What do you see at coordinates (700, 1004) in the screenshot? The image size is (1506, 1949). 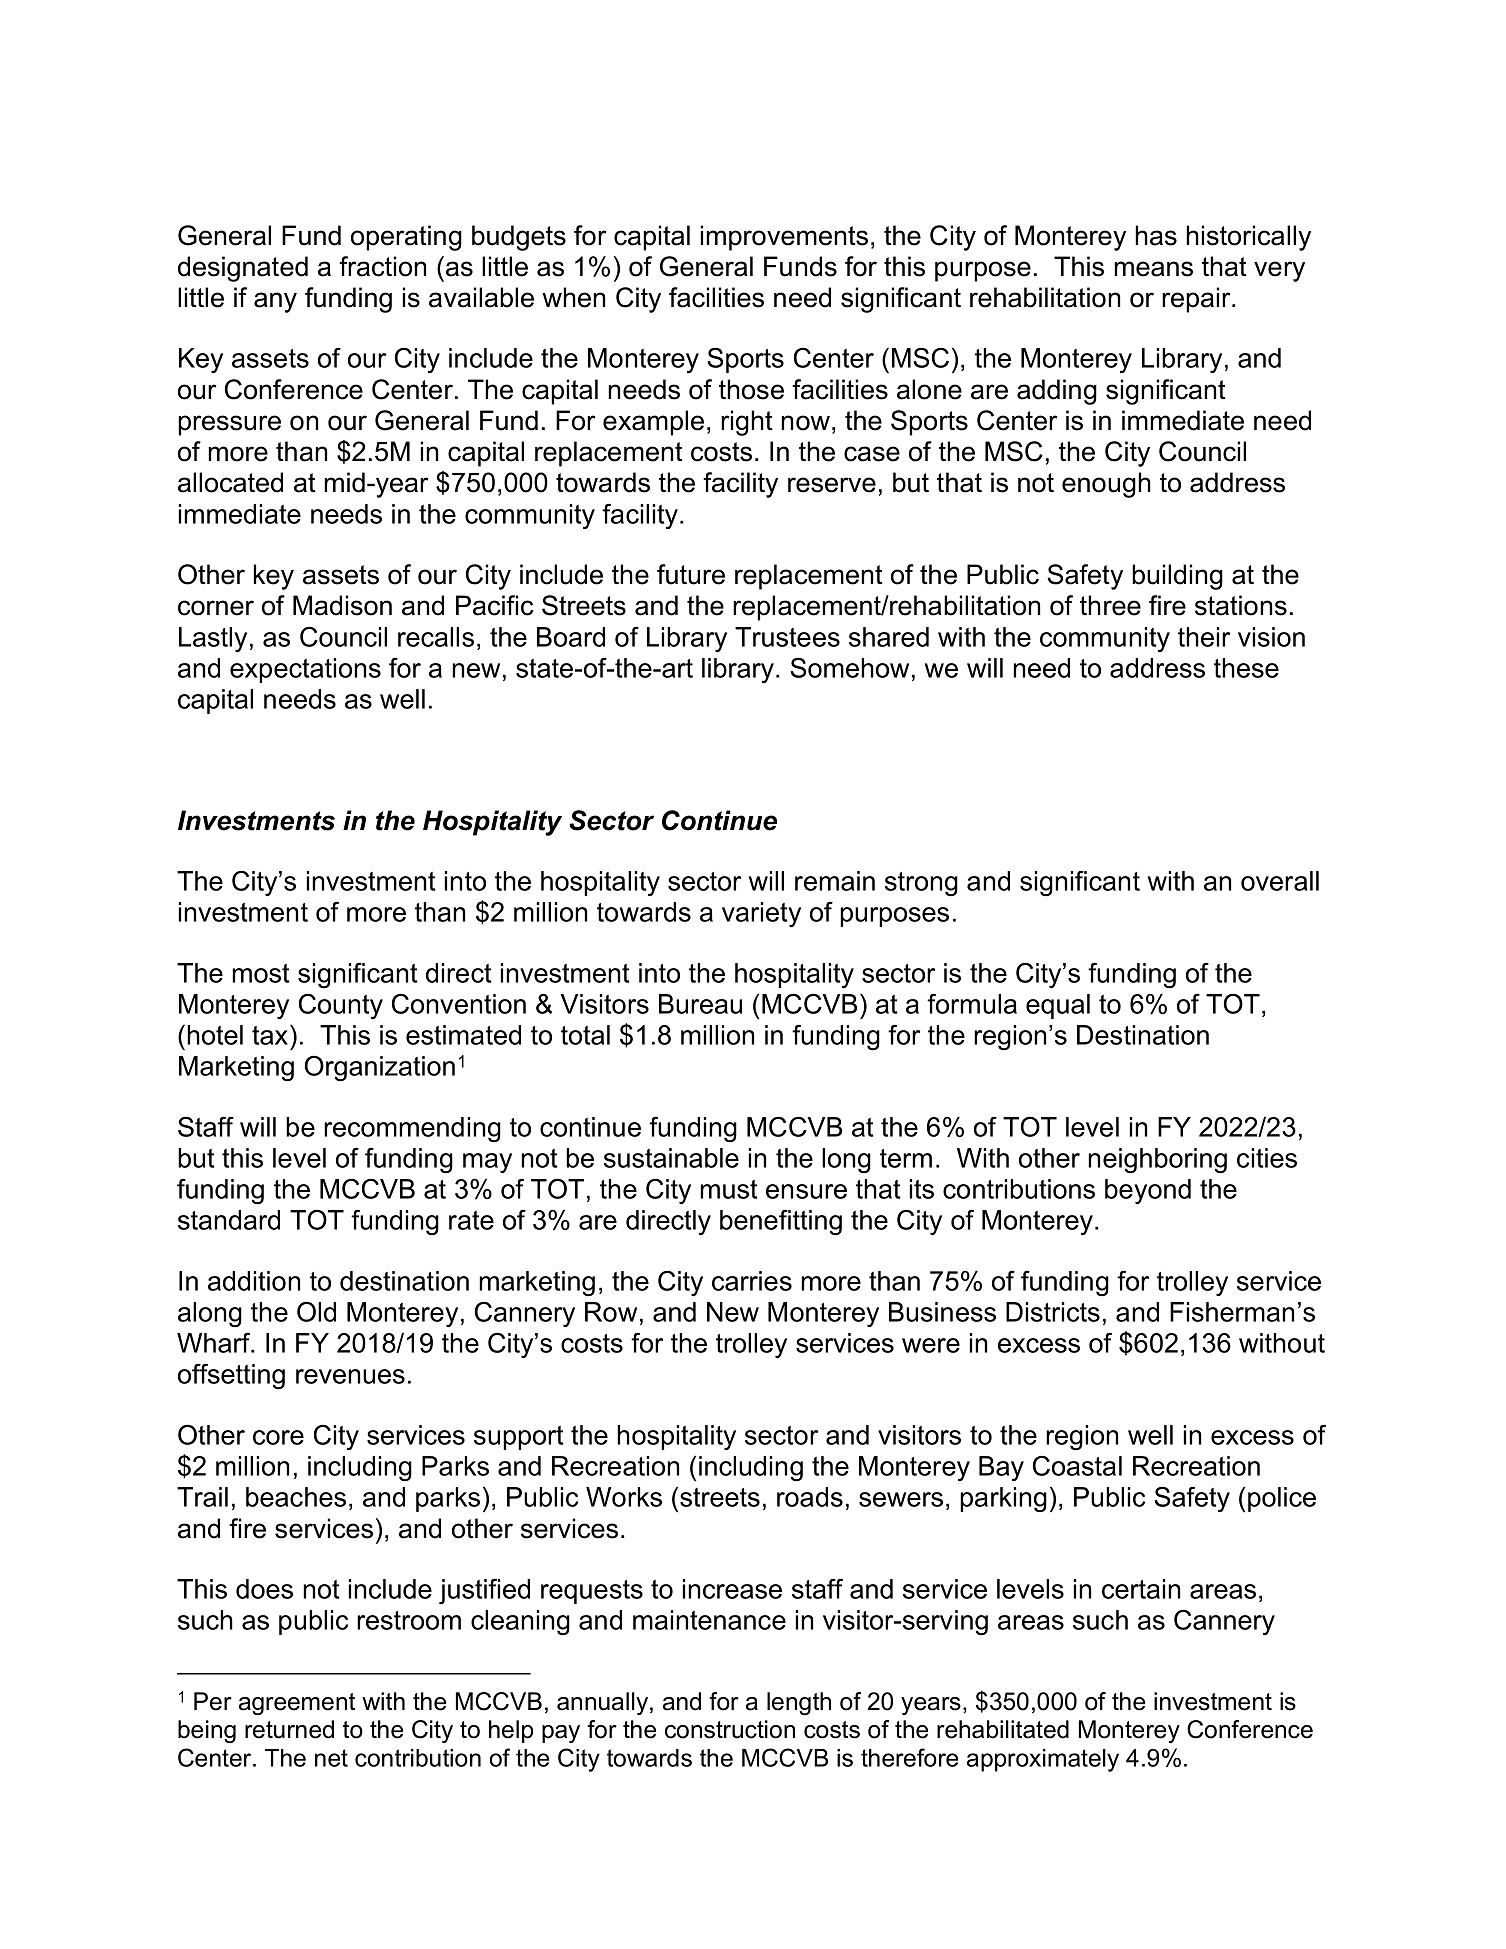 I see `Bureau` at bounding box center [700, 1004].
